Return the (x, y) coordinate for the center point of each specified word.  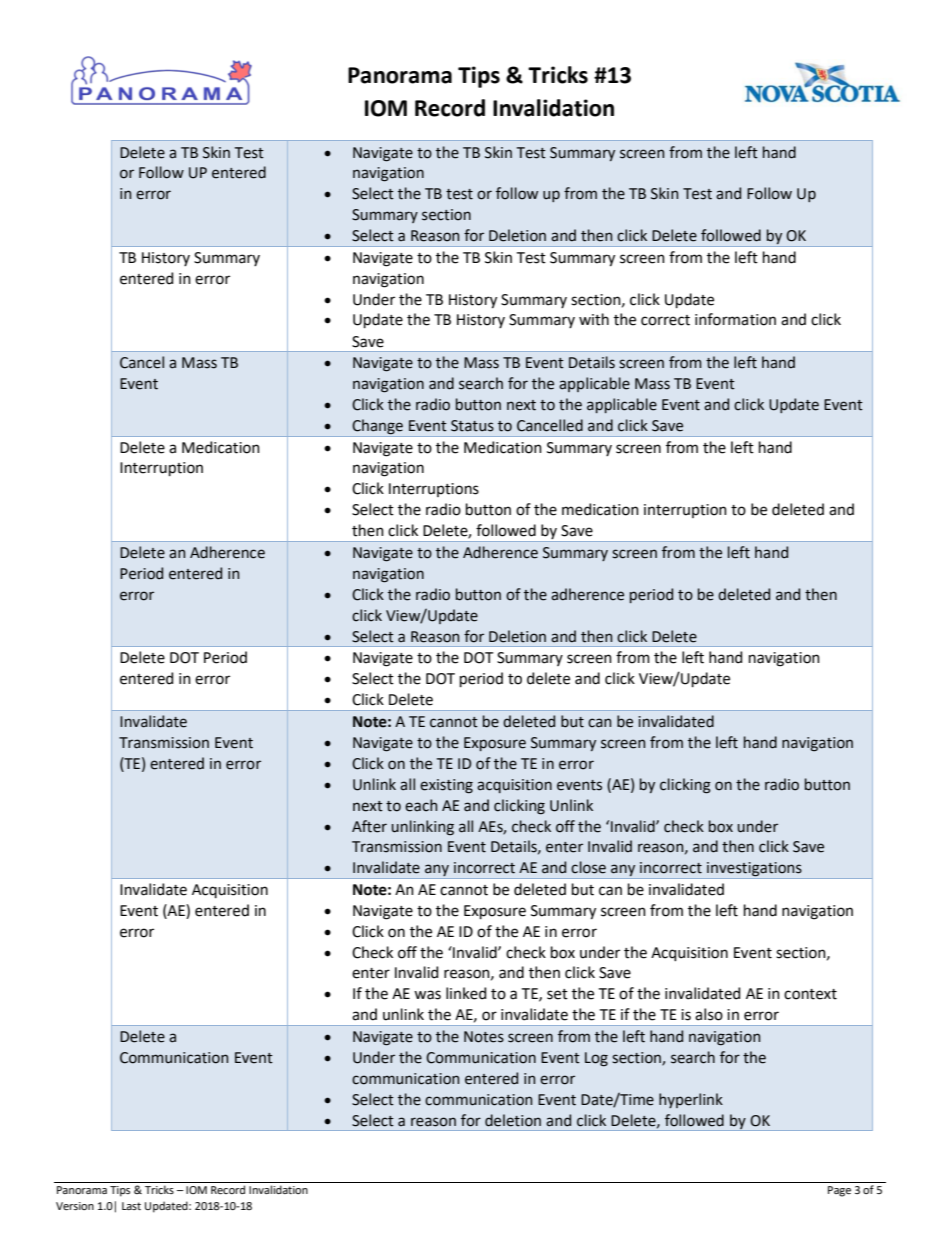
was (427, 995)
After (369, 826)
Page (839, 1191)
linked (466, 993)
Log (596, 1059)
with (594, 319)
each (421, 805)
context (810, 994)
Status (472, 426)
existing (446, 786)
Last (131, 1206)
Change (377, 427)
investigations (754, 870)
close (588, 867)
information (735, 319)
